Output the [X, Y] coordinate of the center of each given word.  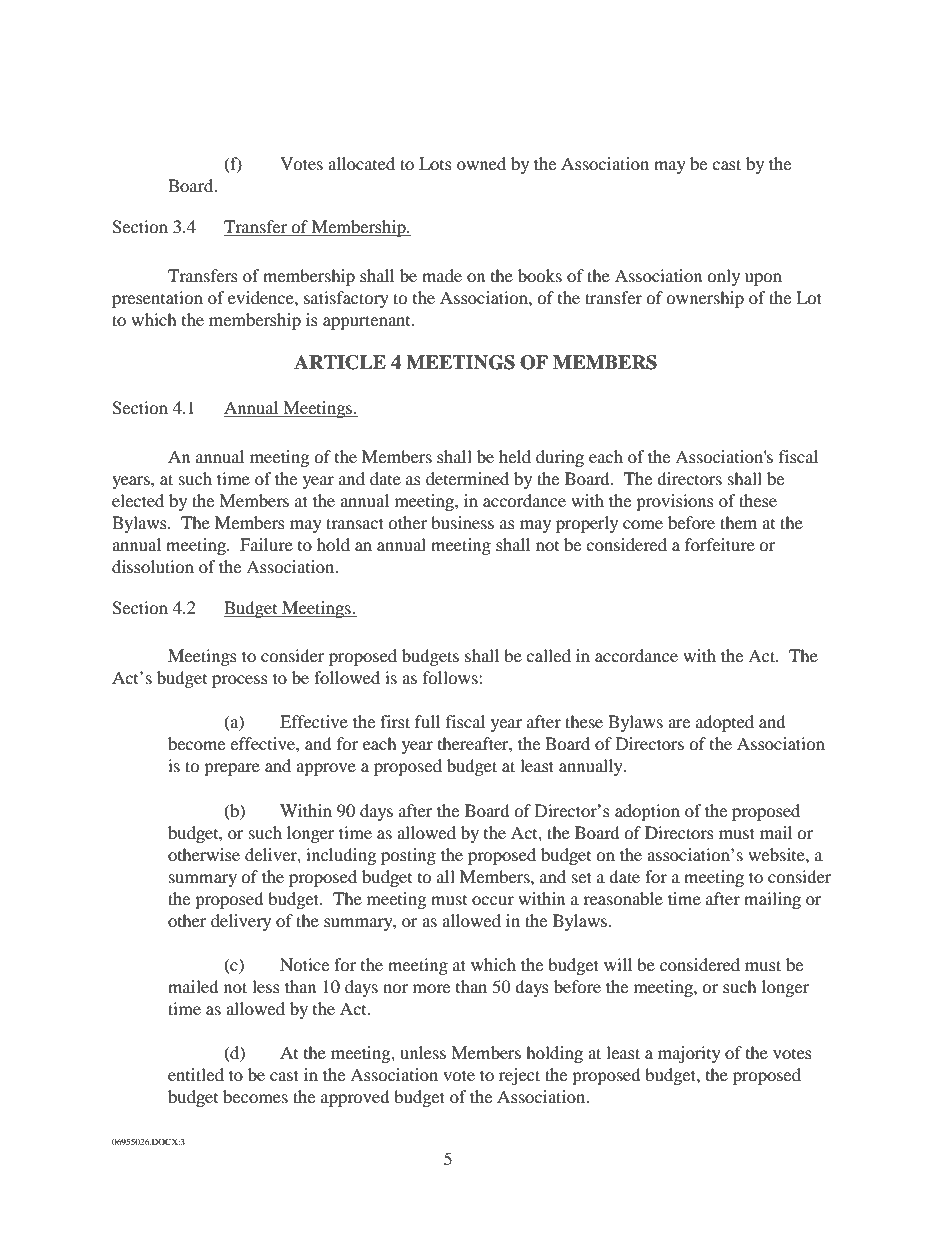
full [427, 721]
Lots [435, 163]
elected [138, 500]
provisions [675, 502]
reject [519, 1076]
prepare [232, 769]
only [723, 277]
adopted [725, 723]
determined [467, 478]
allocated [361, 163]
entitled [196, 1074]
